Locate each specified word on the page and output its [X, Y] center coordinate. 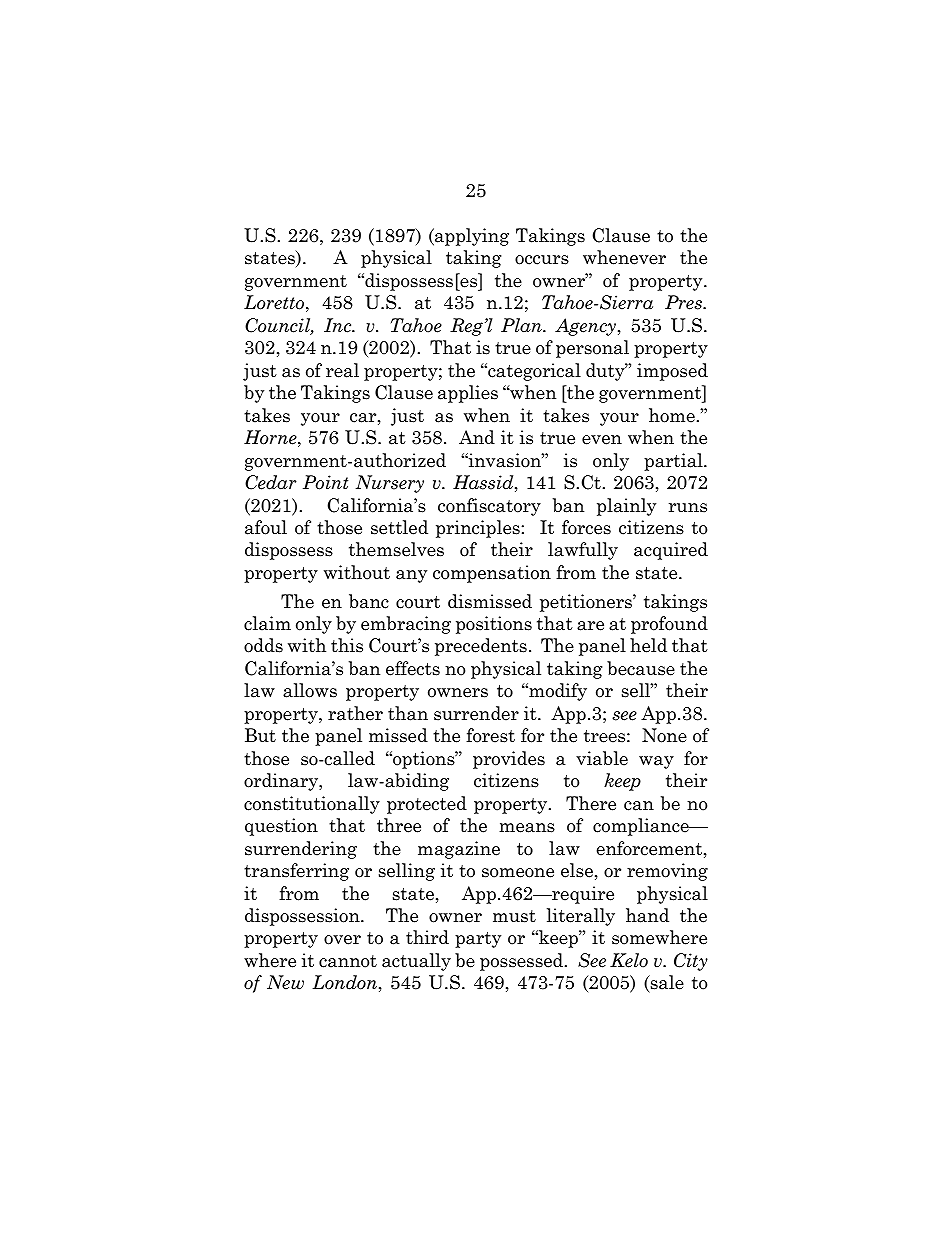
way [656, 762]
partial [674, 462]
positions [494, 625]
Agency [587, 327]
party [478, 940]
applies [468, 394]
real [342, 370]
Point [325, 482]
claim [267, 623]
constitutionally [312, 805]
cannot [348, 961]
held [648, 645]
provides [509, 760]
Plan [522, 325]
